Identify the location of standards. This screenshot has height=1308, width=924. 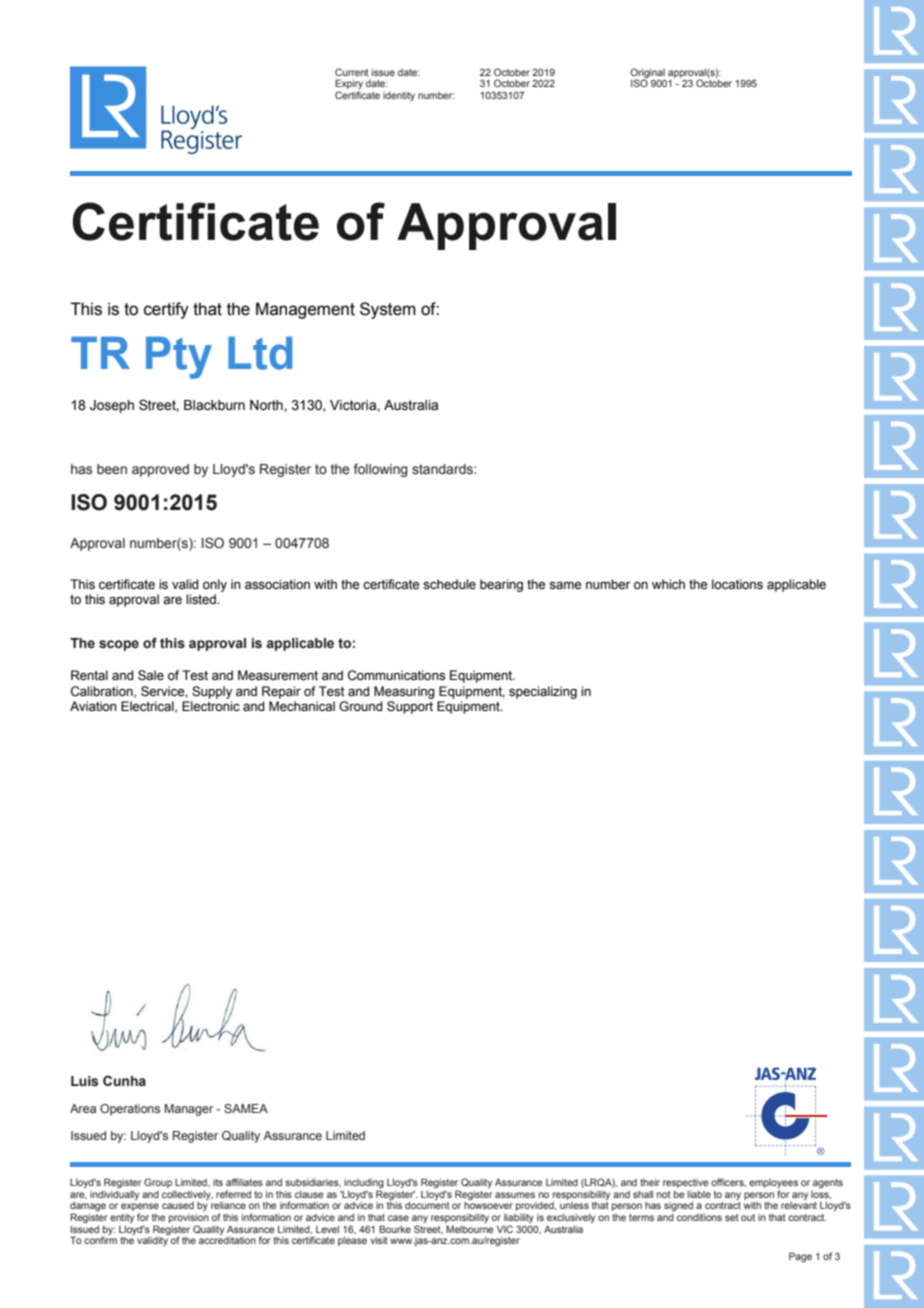
(443, 469).
